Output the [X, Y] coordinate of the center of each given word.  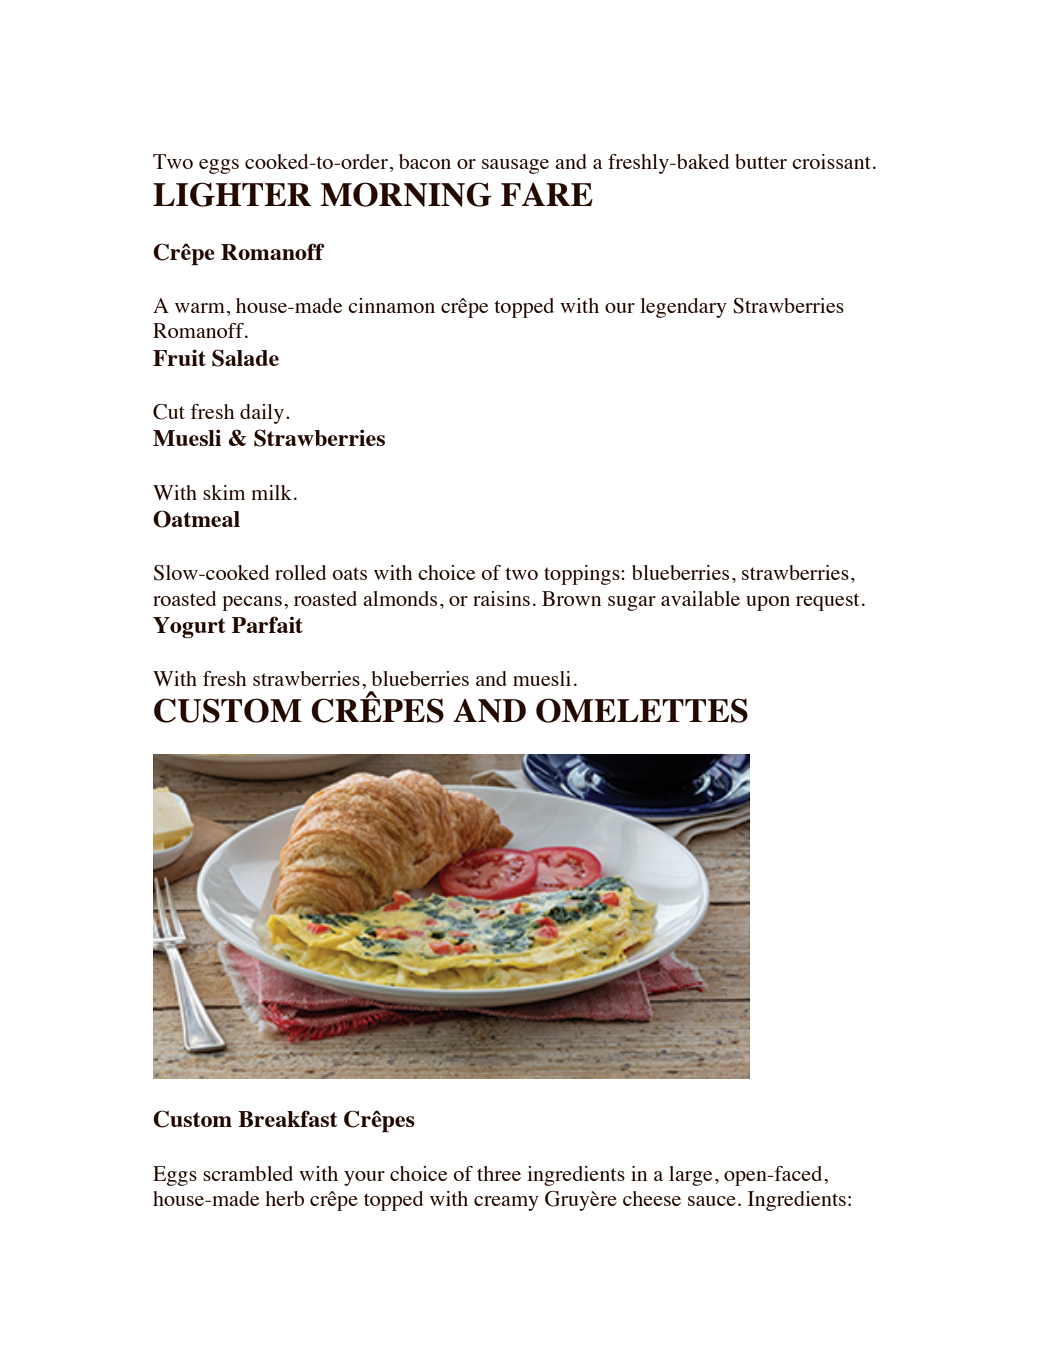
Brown [571, 598]
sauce [712, 1201]
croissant [831, 161]
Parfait [267, 624]
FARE [547, 194]
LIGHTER [232, 194]
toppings [583, 575]
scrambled [248, 1173]
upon [768, 603]
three [499, 1173]
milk [271, 492]
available [700, 598]
